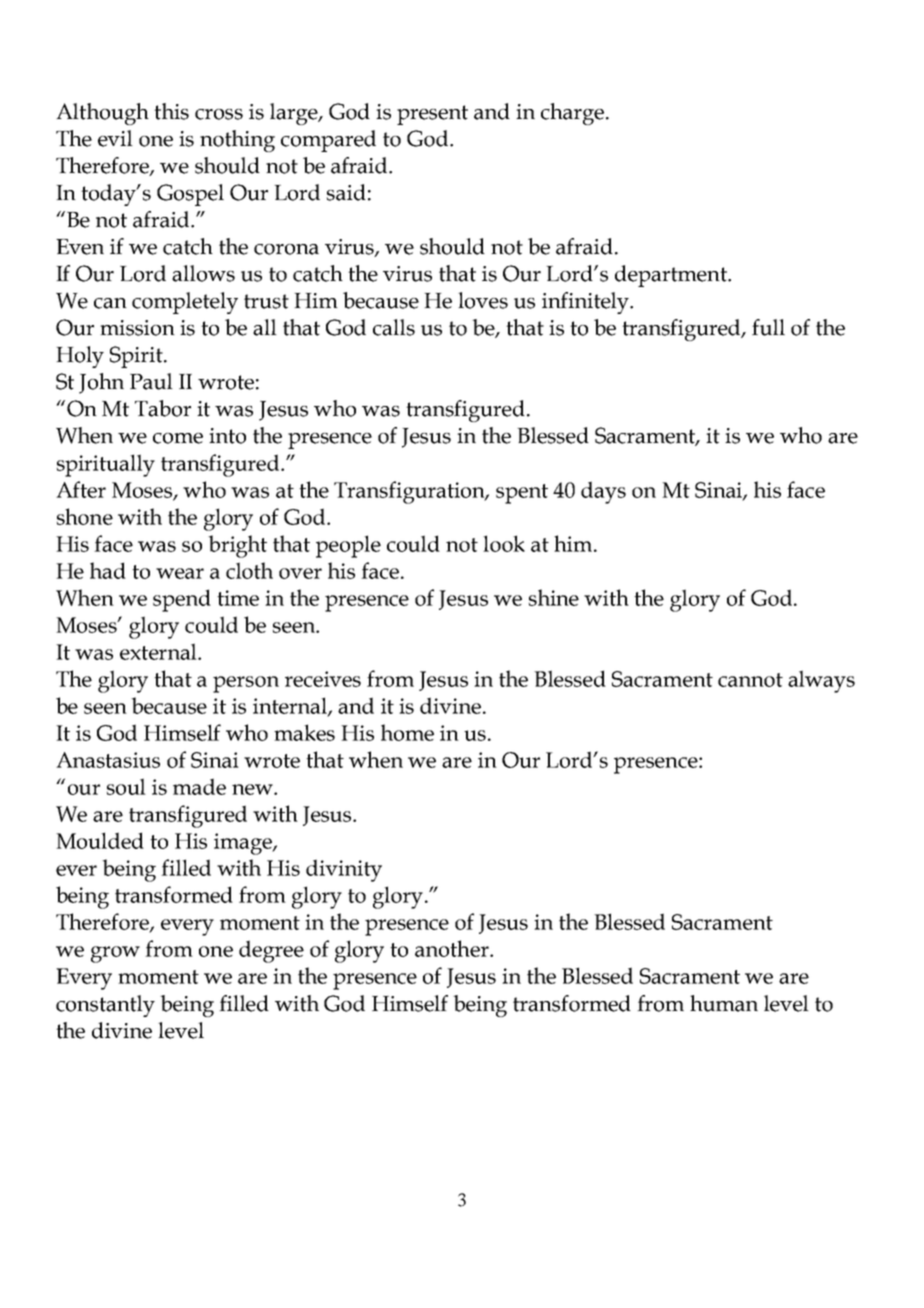  What do you see at coordinates (394, 327) in the image?
I see `calls` at bounding box center [394, 327].
